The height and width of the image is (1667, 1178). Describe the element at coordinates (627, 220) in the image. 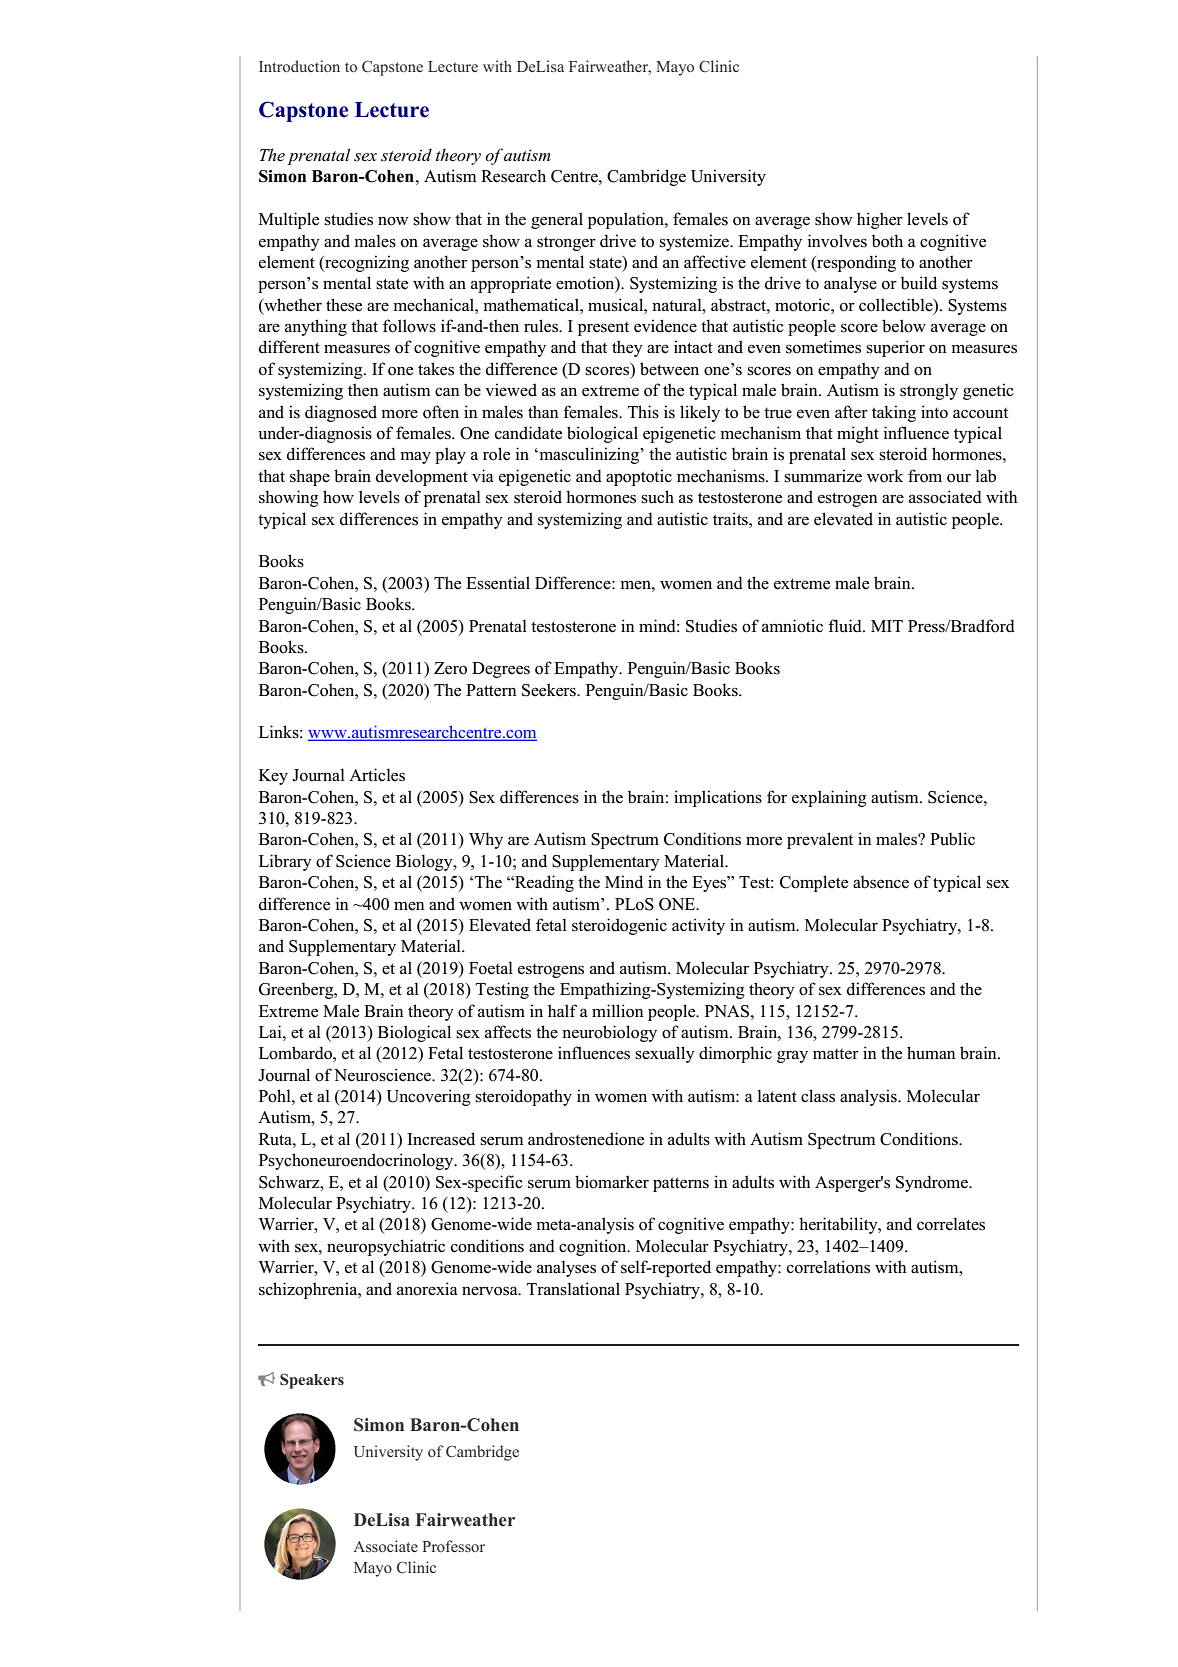

I see `population` at that location.
